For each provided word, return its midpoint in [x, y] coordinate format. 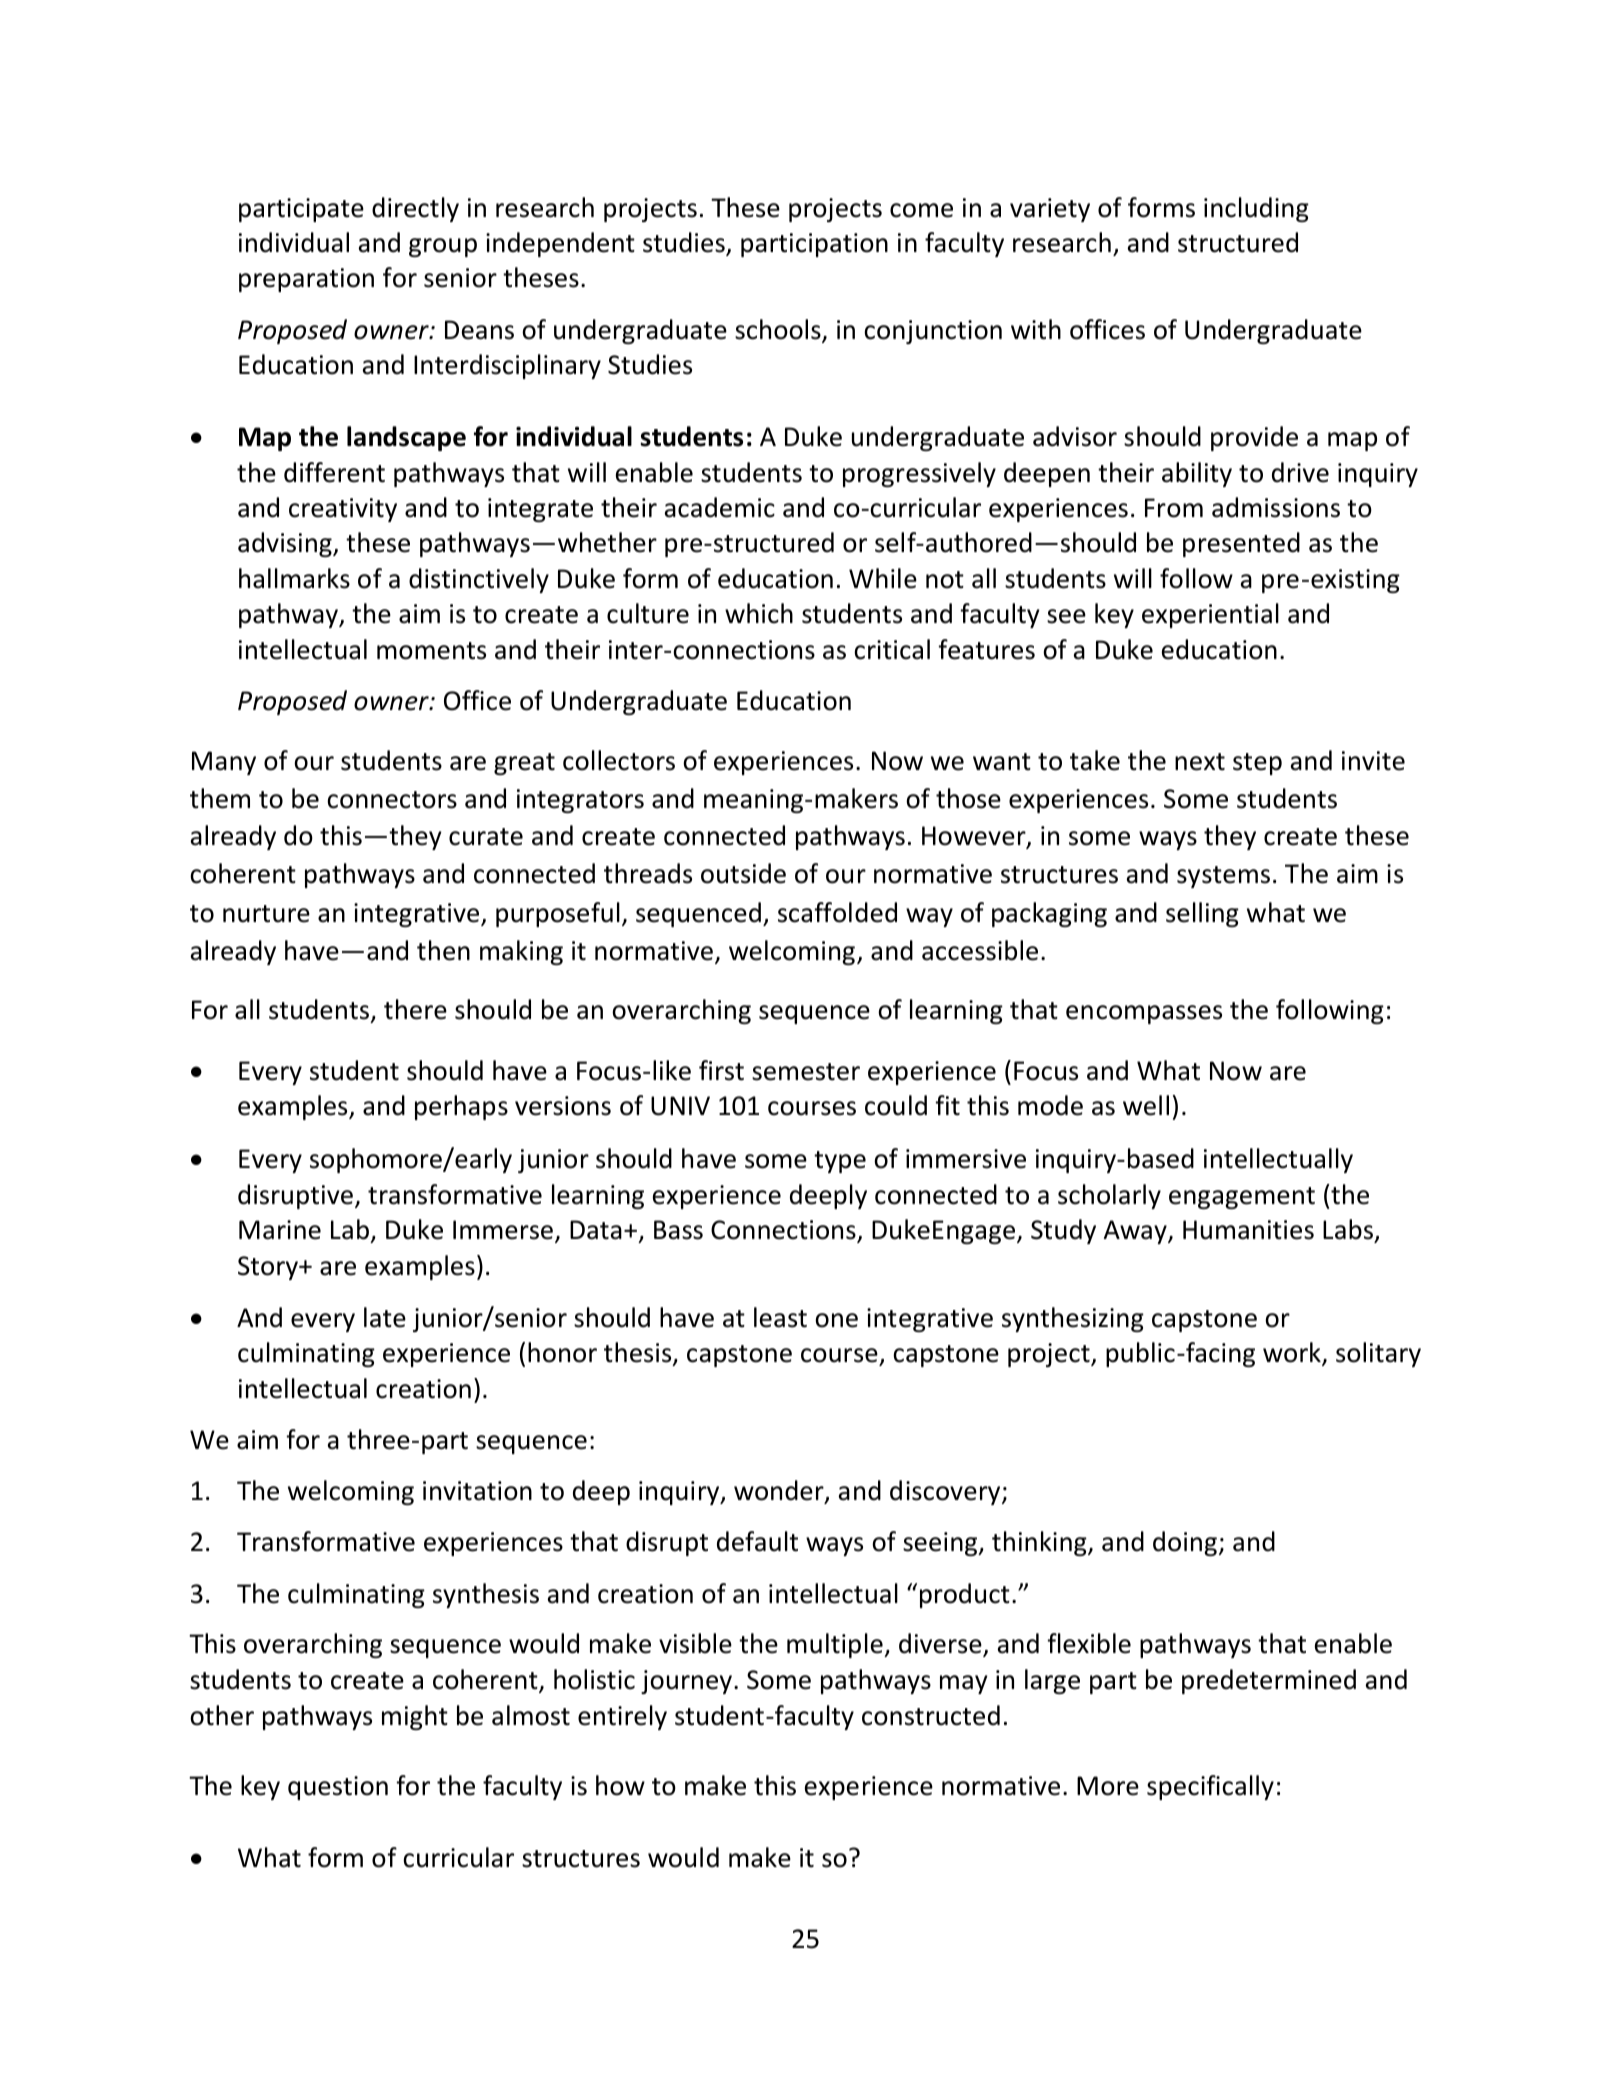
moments [431, 651]
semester [806, 1072]
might [415, 1717]
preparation [306, 280]
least [780, 1317]
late [385, 1317]
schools [779, 330]
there [415, 1009]
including [1256, 209]
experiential [1210, 615]
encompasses [1144, 1014]
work [1293, 1354]
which [759, 613]
